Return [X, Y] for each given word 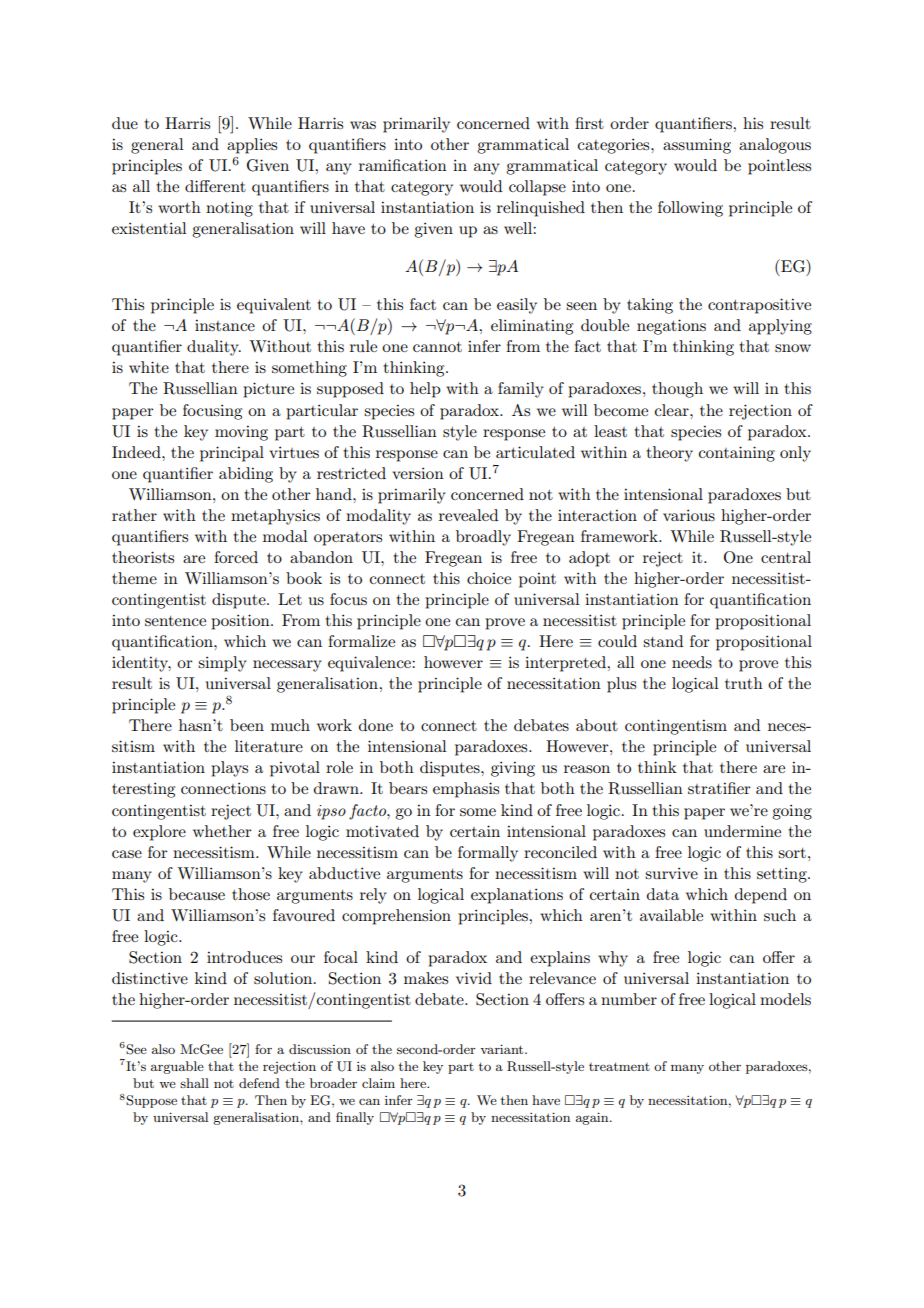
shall [194, 1083]
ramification [403, 165]
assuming [697, 146]
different [215, 186]
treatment [619, 1066]
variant [503, 1049]
